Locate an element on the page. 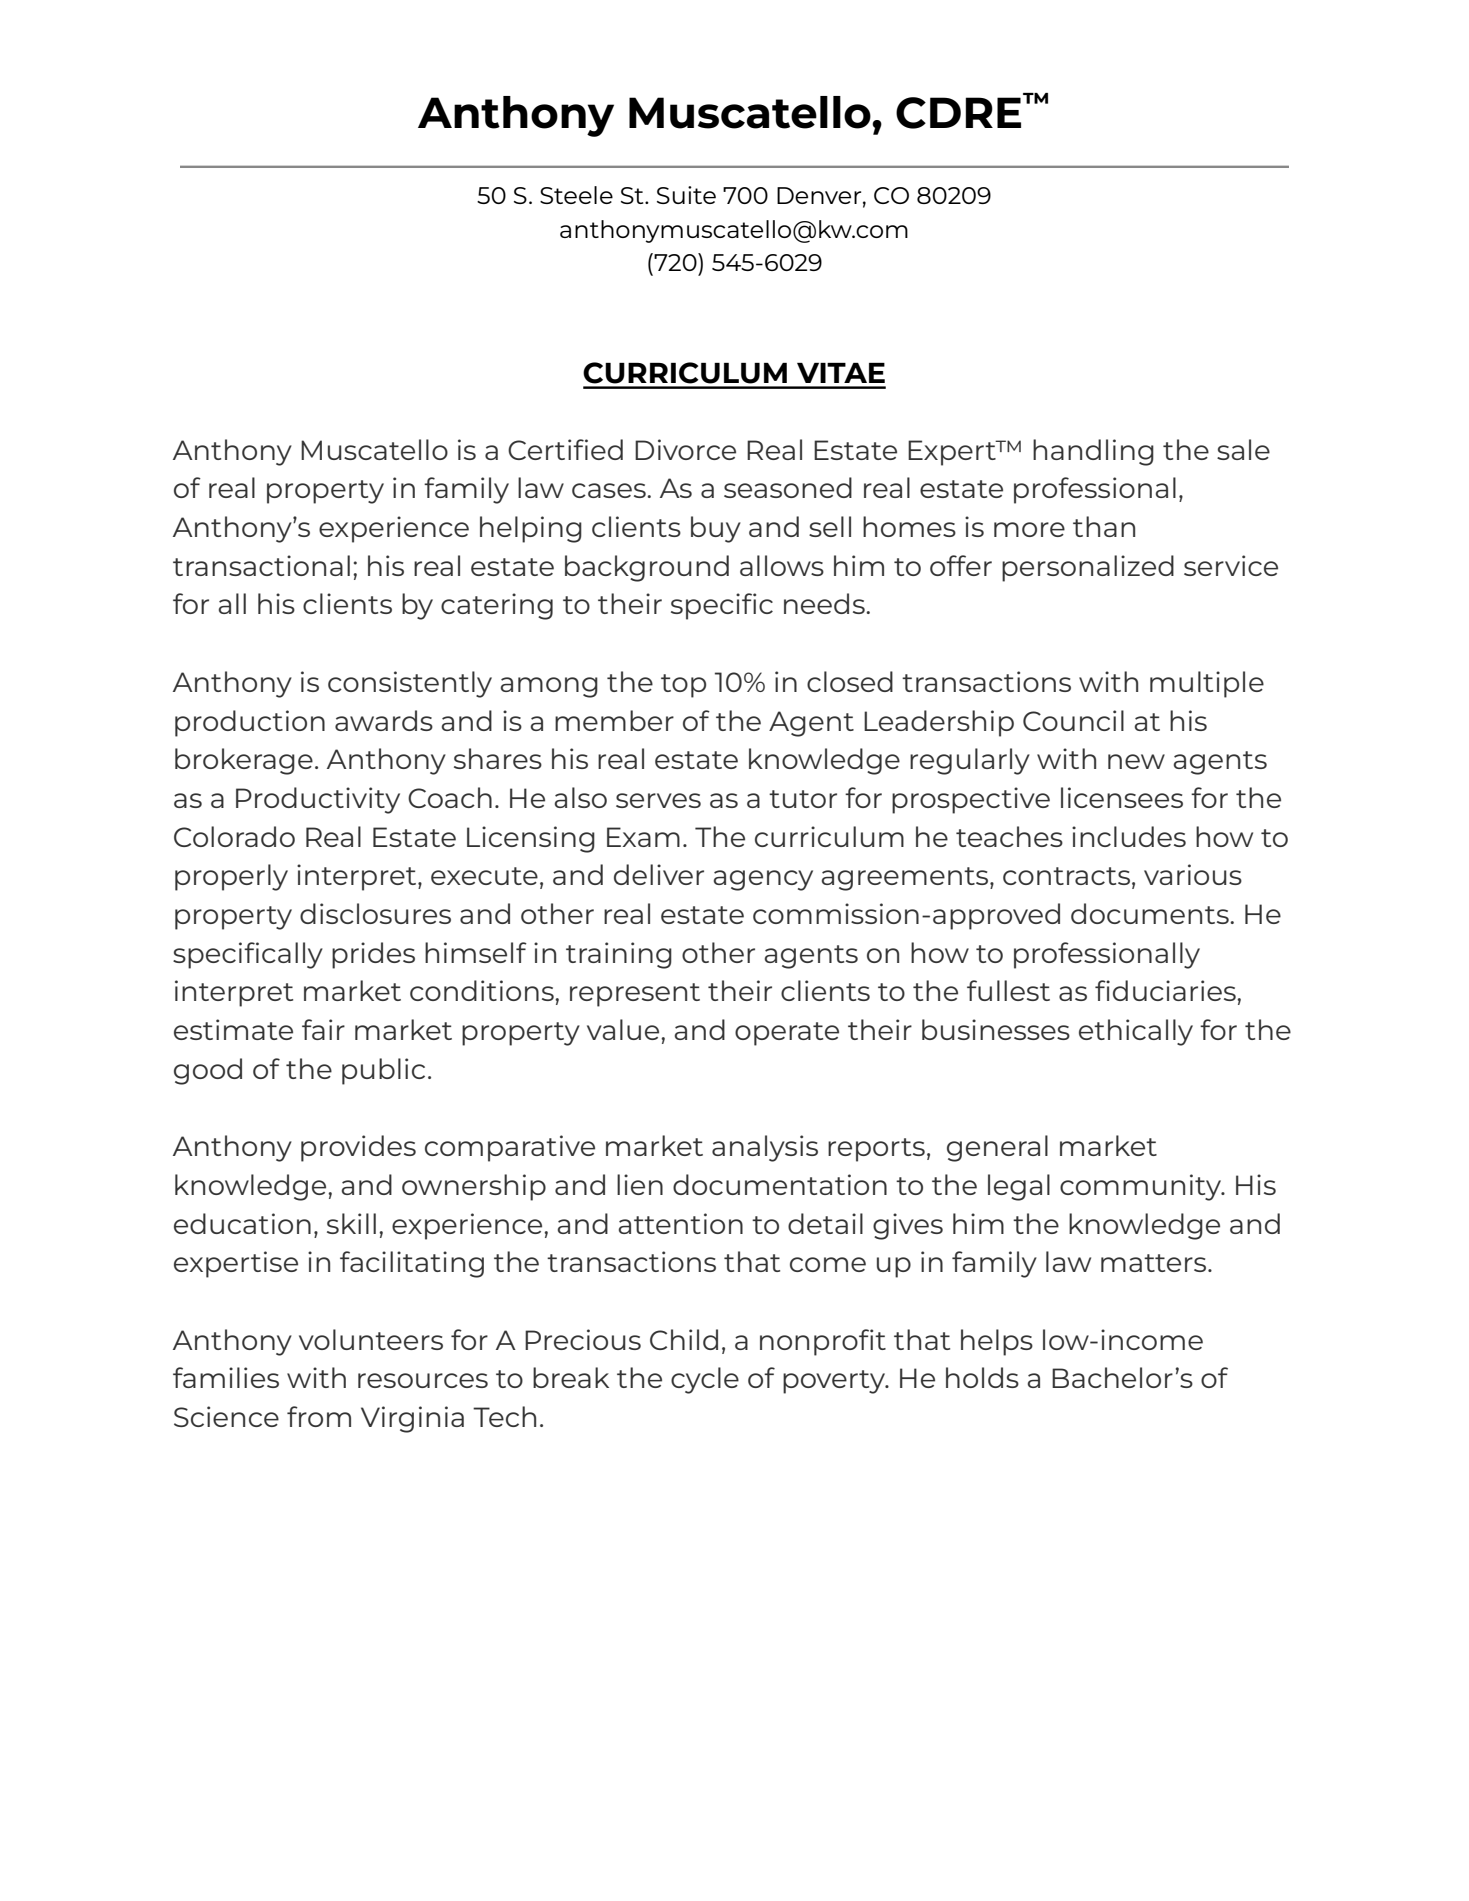  cycle is located at coordinates (705, 1380).
